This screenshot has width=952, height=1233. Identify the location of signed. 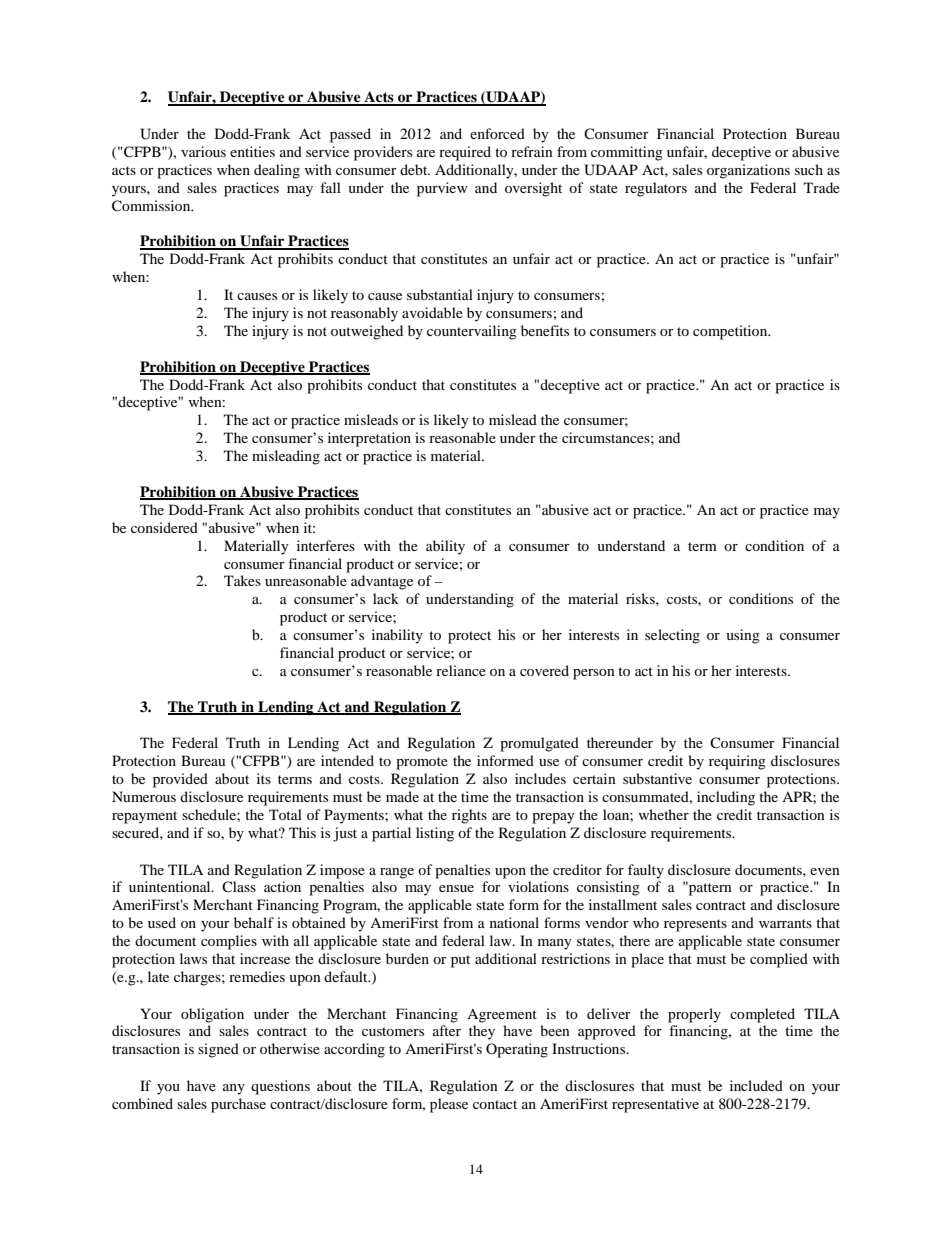
(218, 1050).
